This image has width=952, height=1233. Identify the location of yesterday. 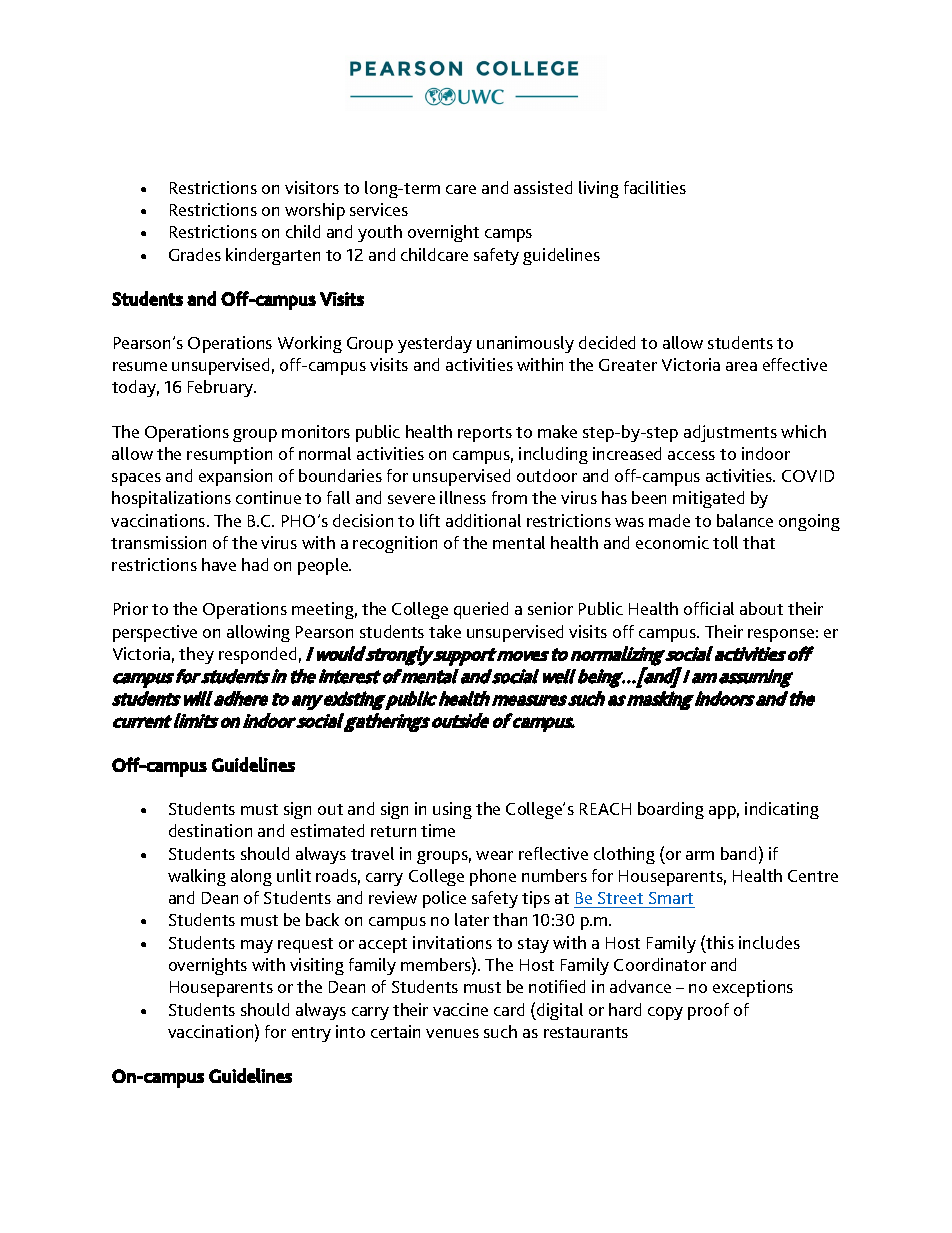
(435, 344).
